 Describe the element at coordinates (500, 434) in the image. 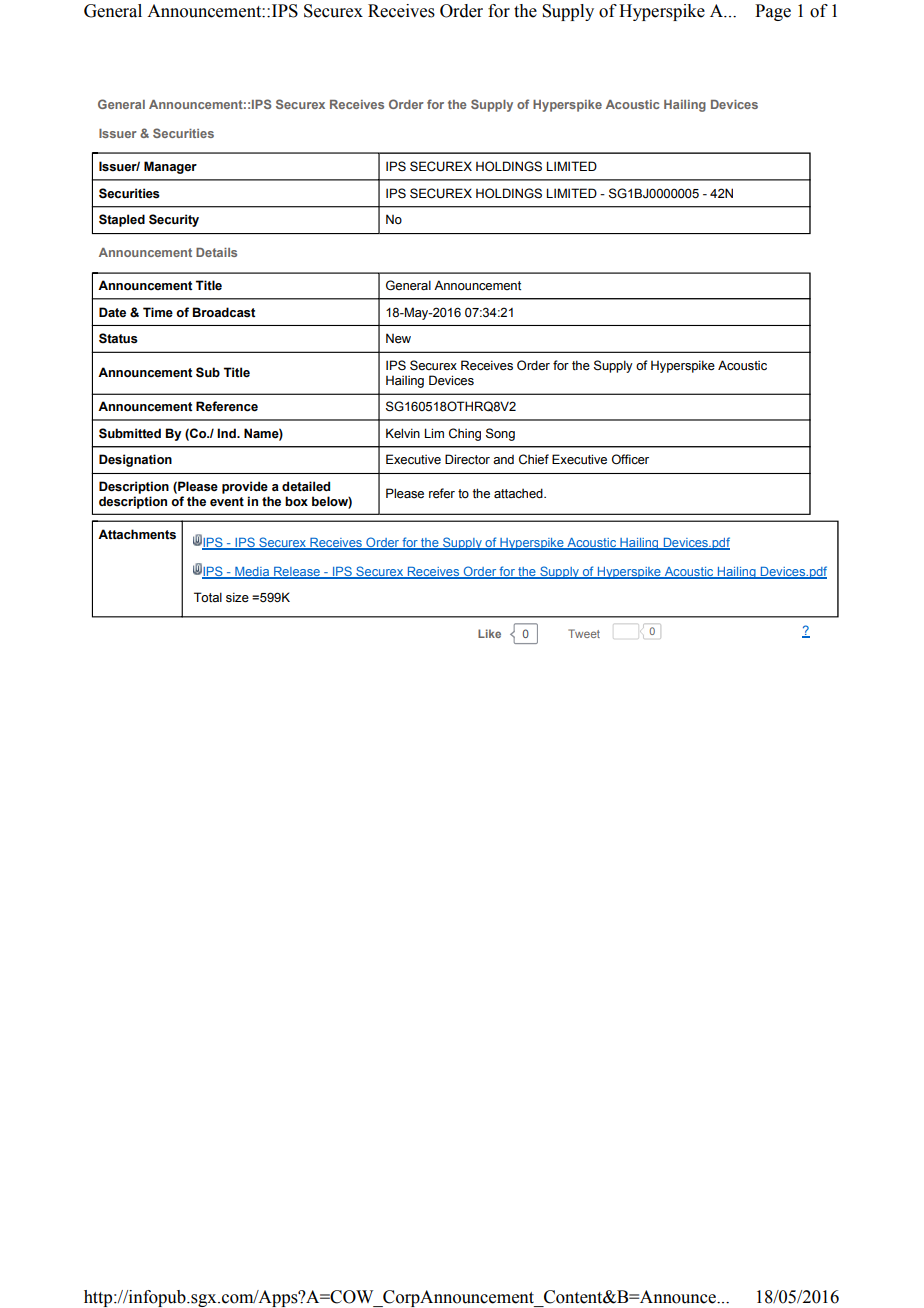

I see `Song` at that location.
